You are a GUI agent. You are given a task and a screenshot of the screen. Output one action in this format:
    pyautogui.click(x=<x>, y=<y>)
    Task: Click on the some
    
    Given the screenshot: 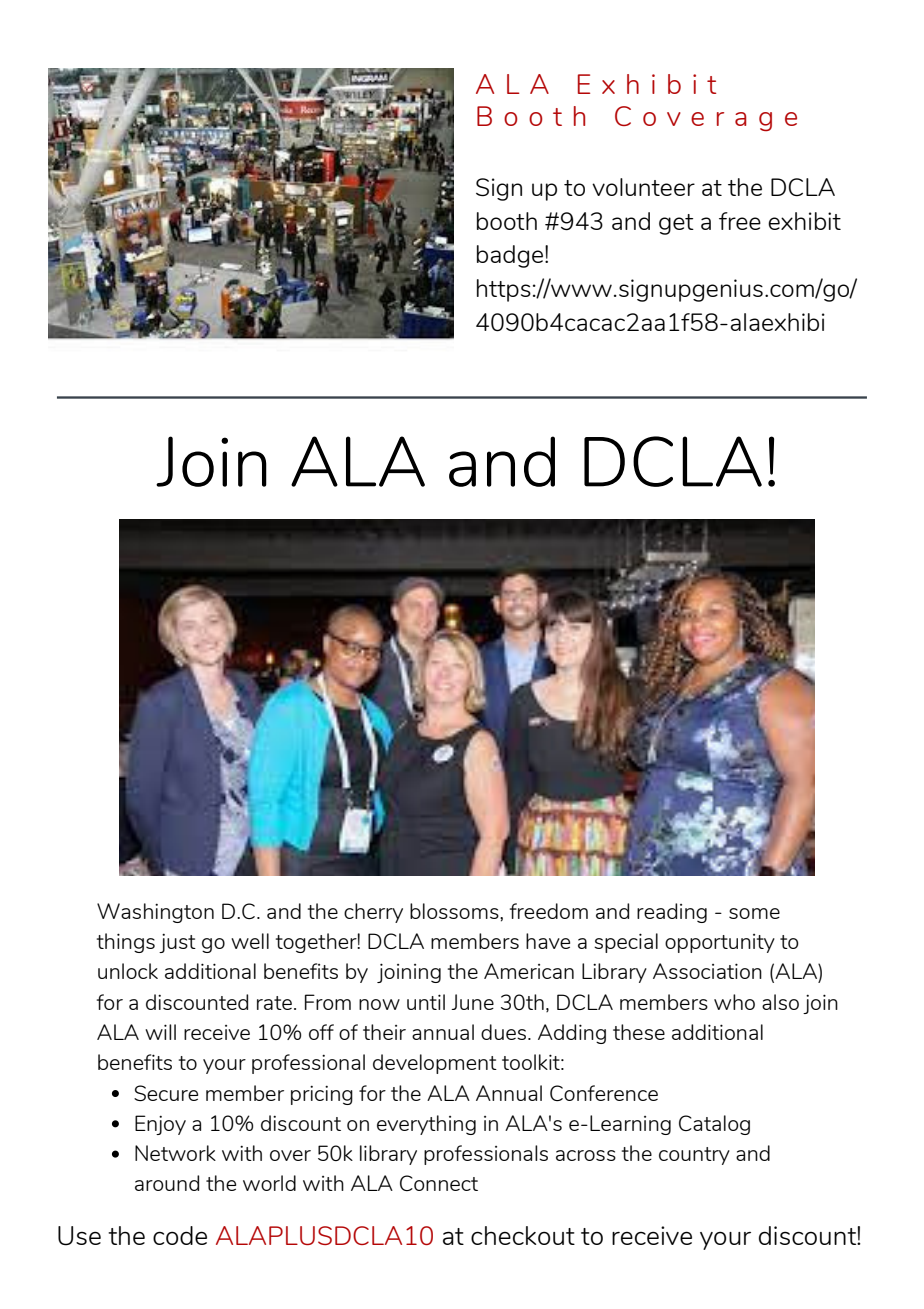 What is the action you would take?
    pyautogui.click(x=754, y=913)
